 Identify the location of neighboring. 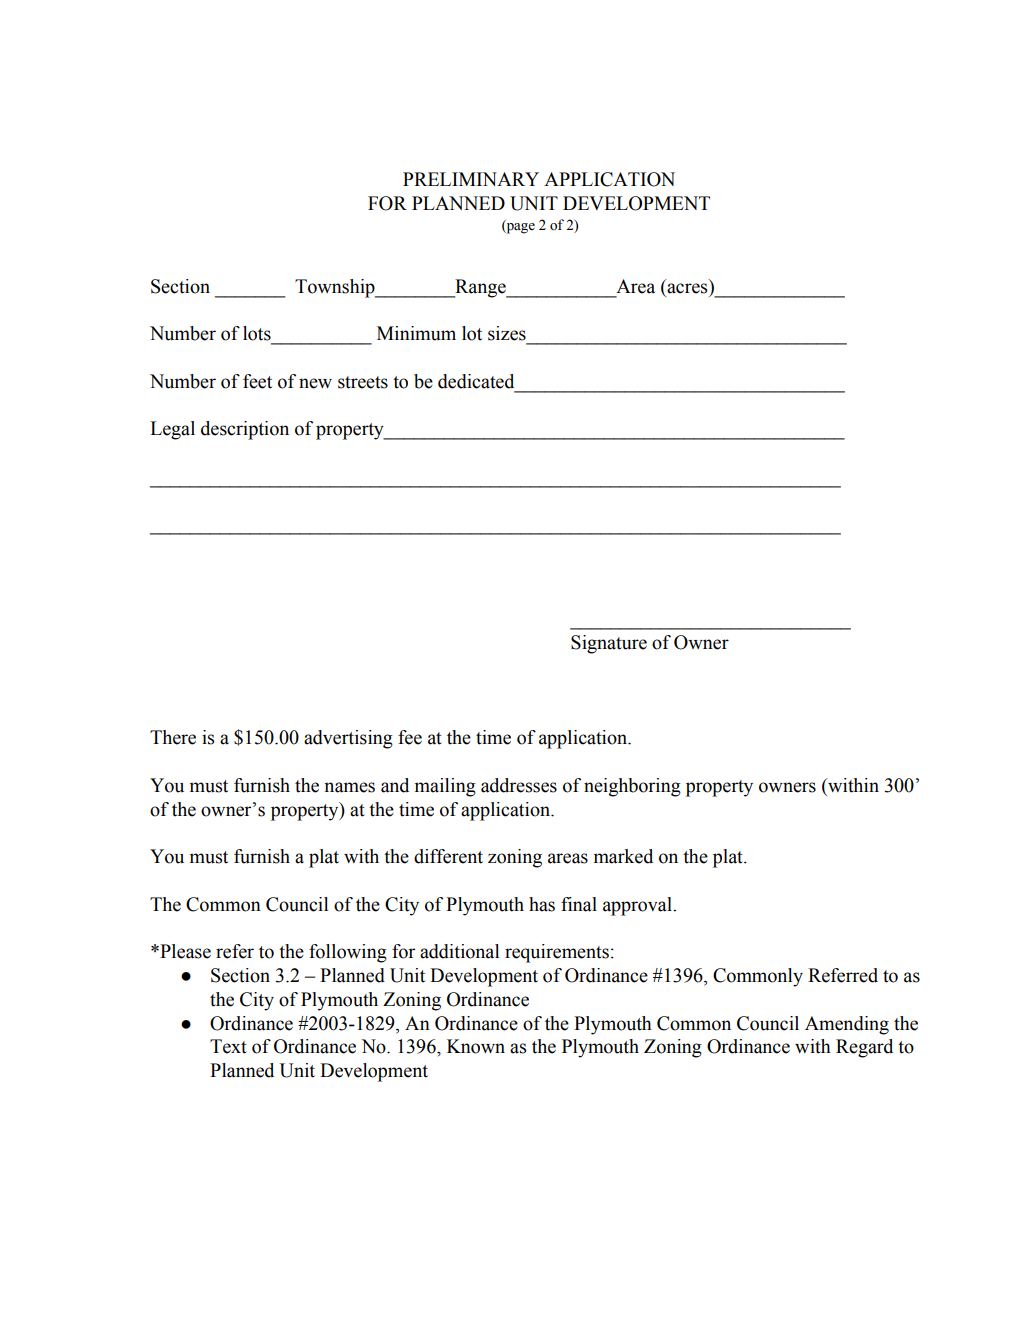
(632, 787).
